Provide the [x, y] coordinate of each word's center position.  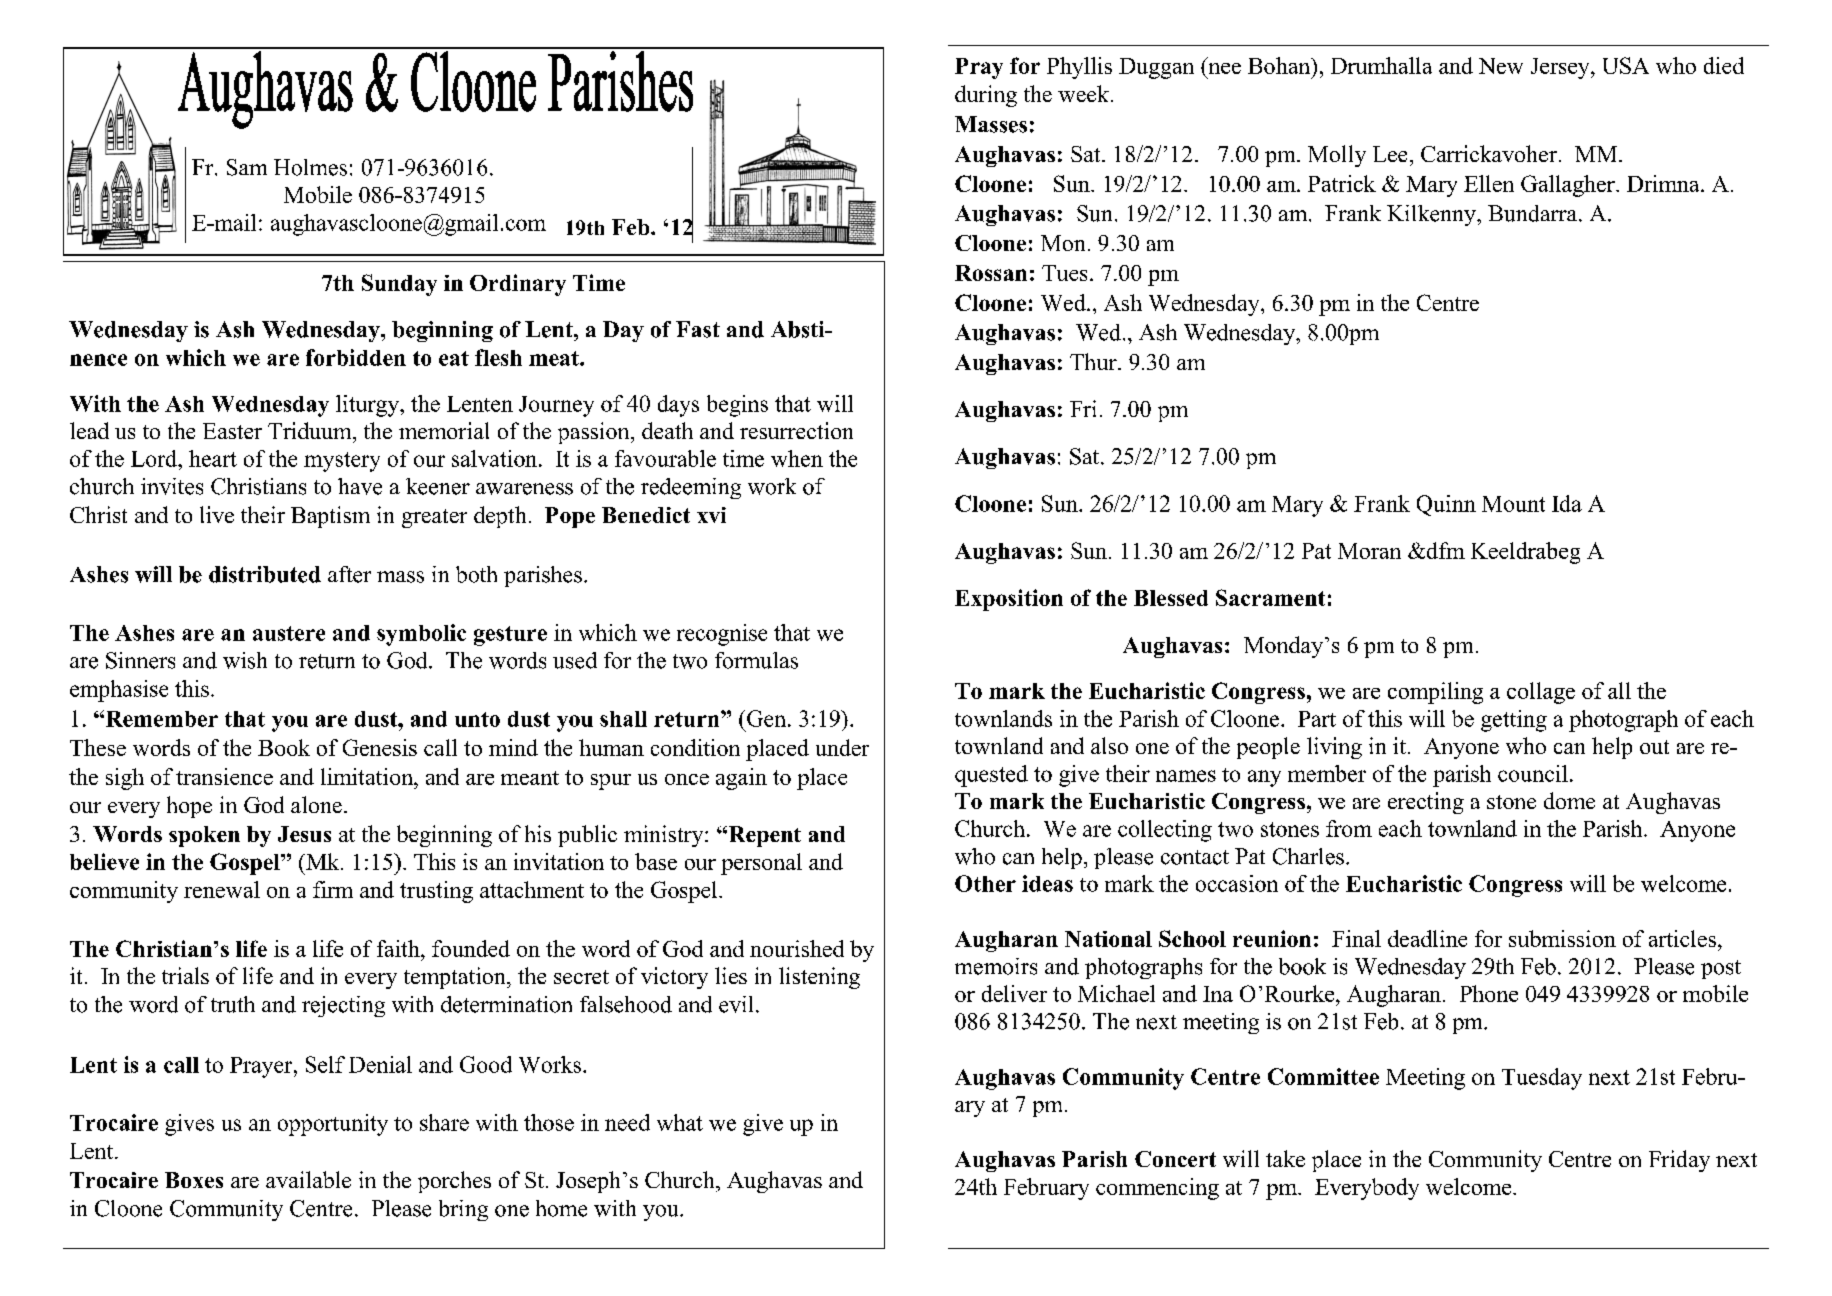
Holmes [310, 167]
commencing [1157, 1189]
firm [333, 889]
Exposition [1009, 600]
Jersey [1561, 68]
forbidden [356, 357]
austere [289, 633]
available [308, 1179]
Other [985, 883]
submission [1562, 938]
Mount [1513, 504]
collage [1541, 693]
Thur [1094, 361]
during [986, 96]
